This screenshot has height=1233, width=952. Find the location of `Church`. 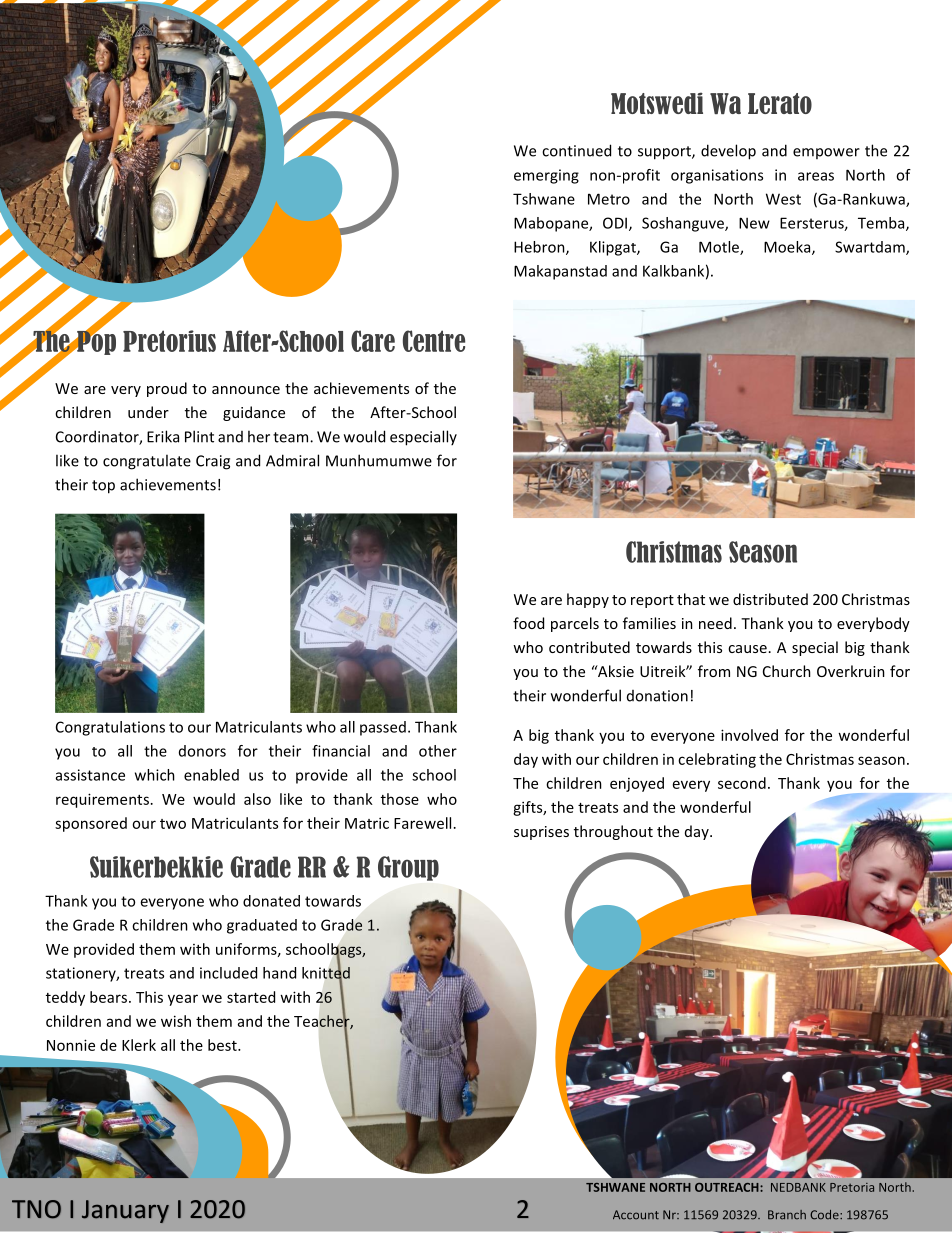

Church is located at coordinates (787, 671).
